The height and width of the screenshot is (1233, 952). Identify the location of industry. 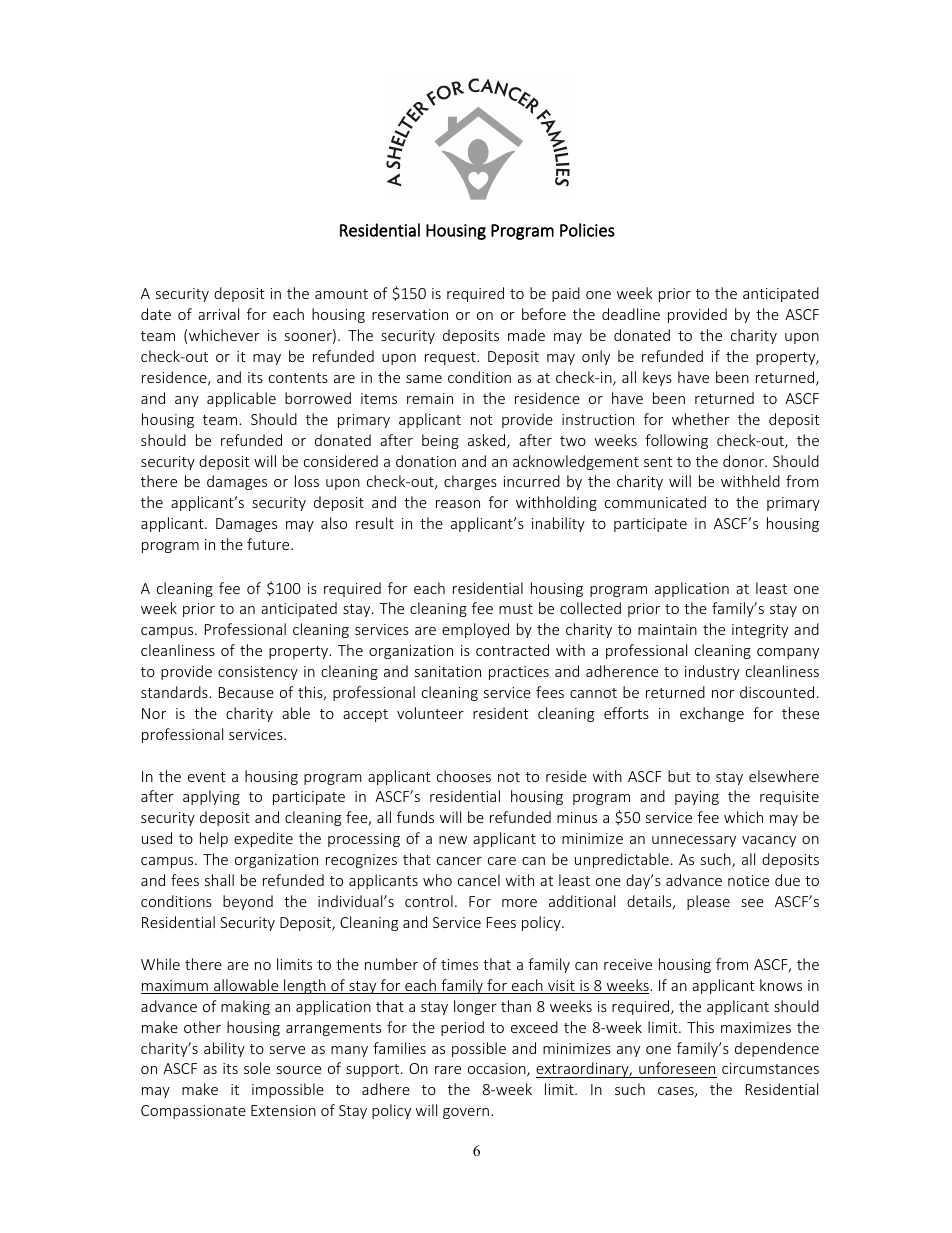
(712, 672).
